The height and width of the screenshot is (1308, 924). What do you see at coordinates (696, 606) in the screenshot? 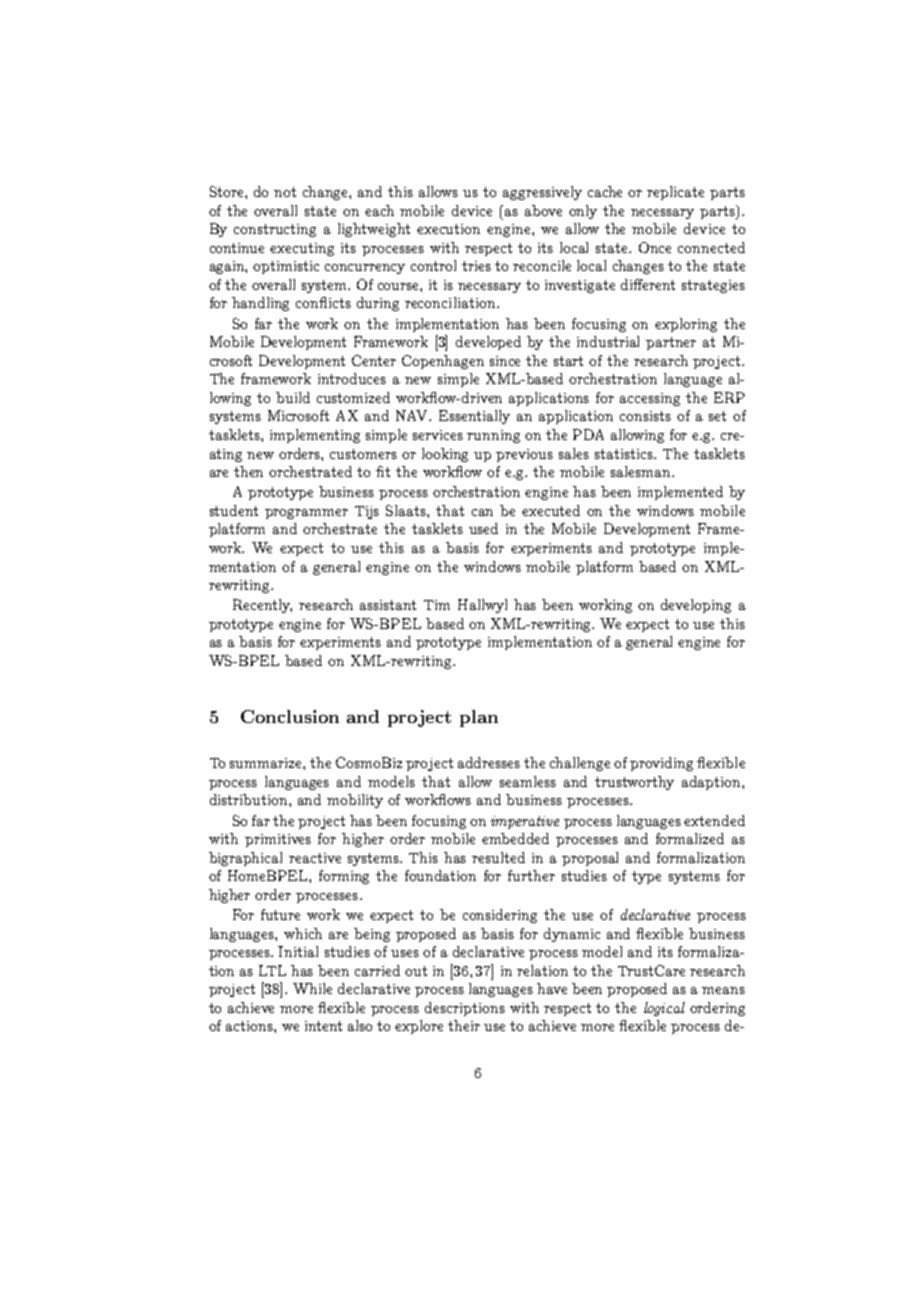
I see `developing` at bounding box center [696, 606].
